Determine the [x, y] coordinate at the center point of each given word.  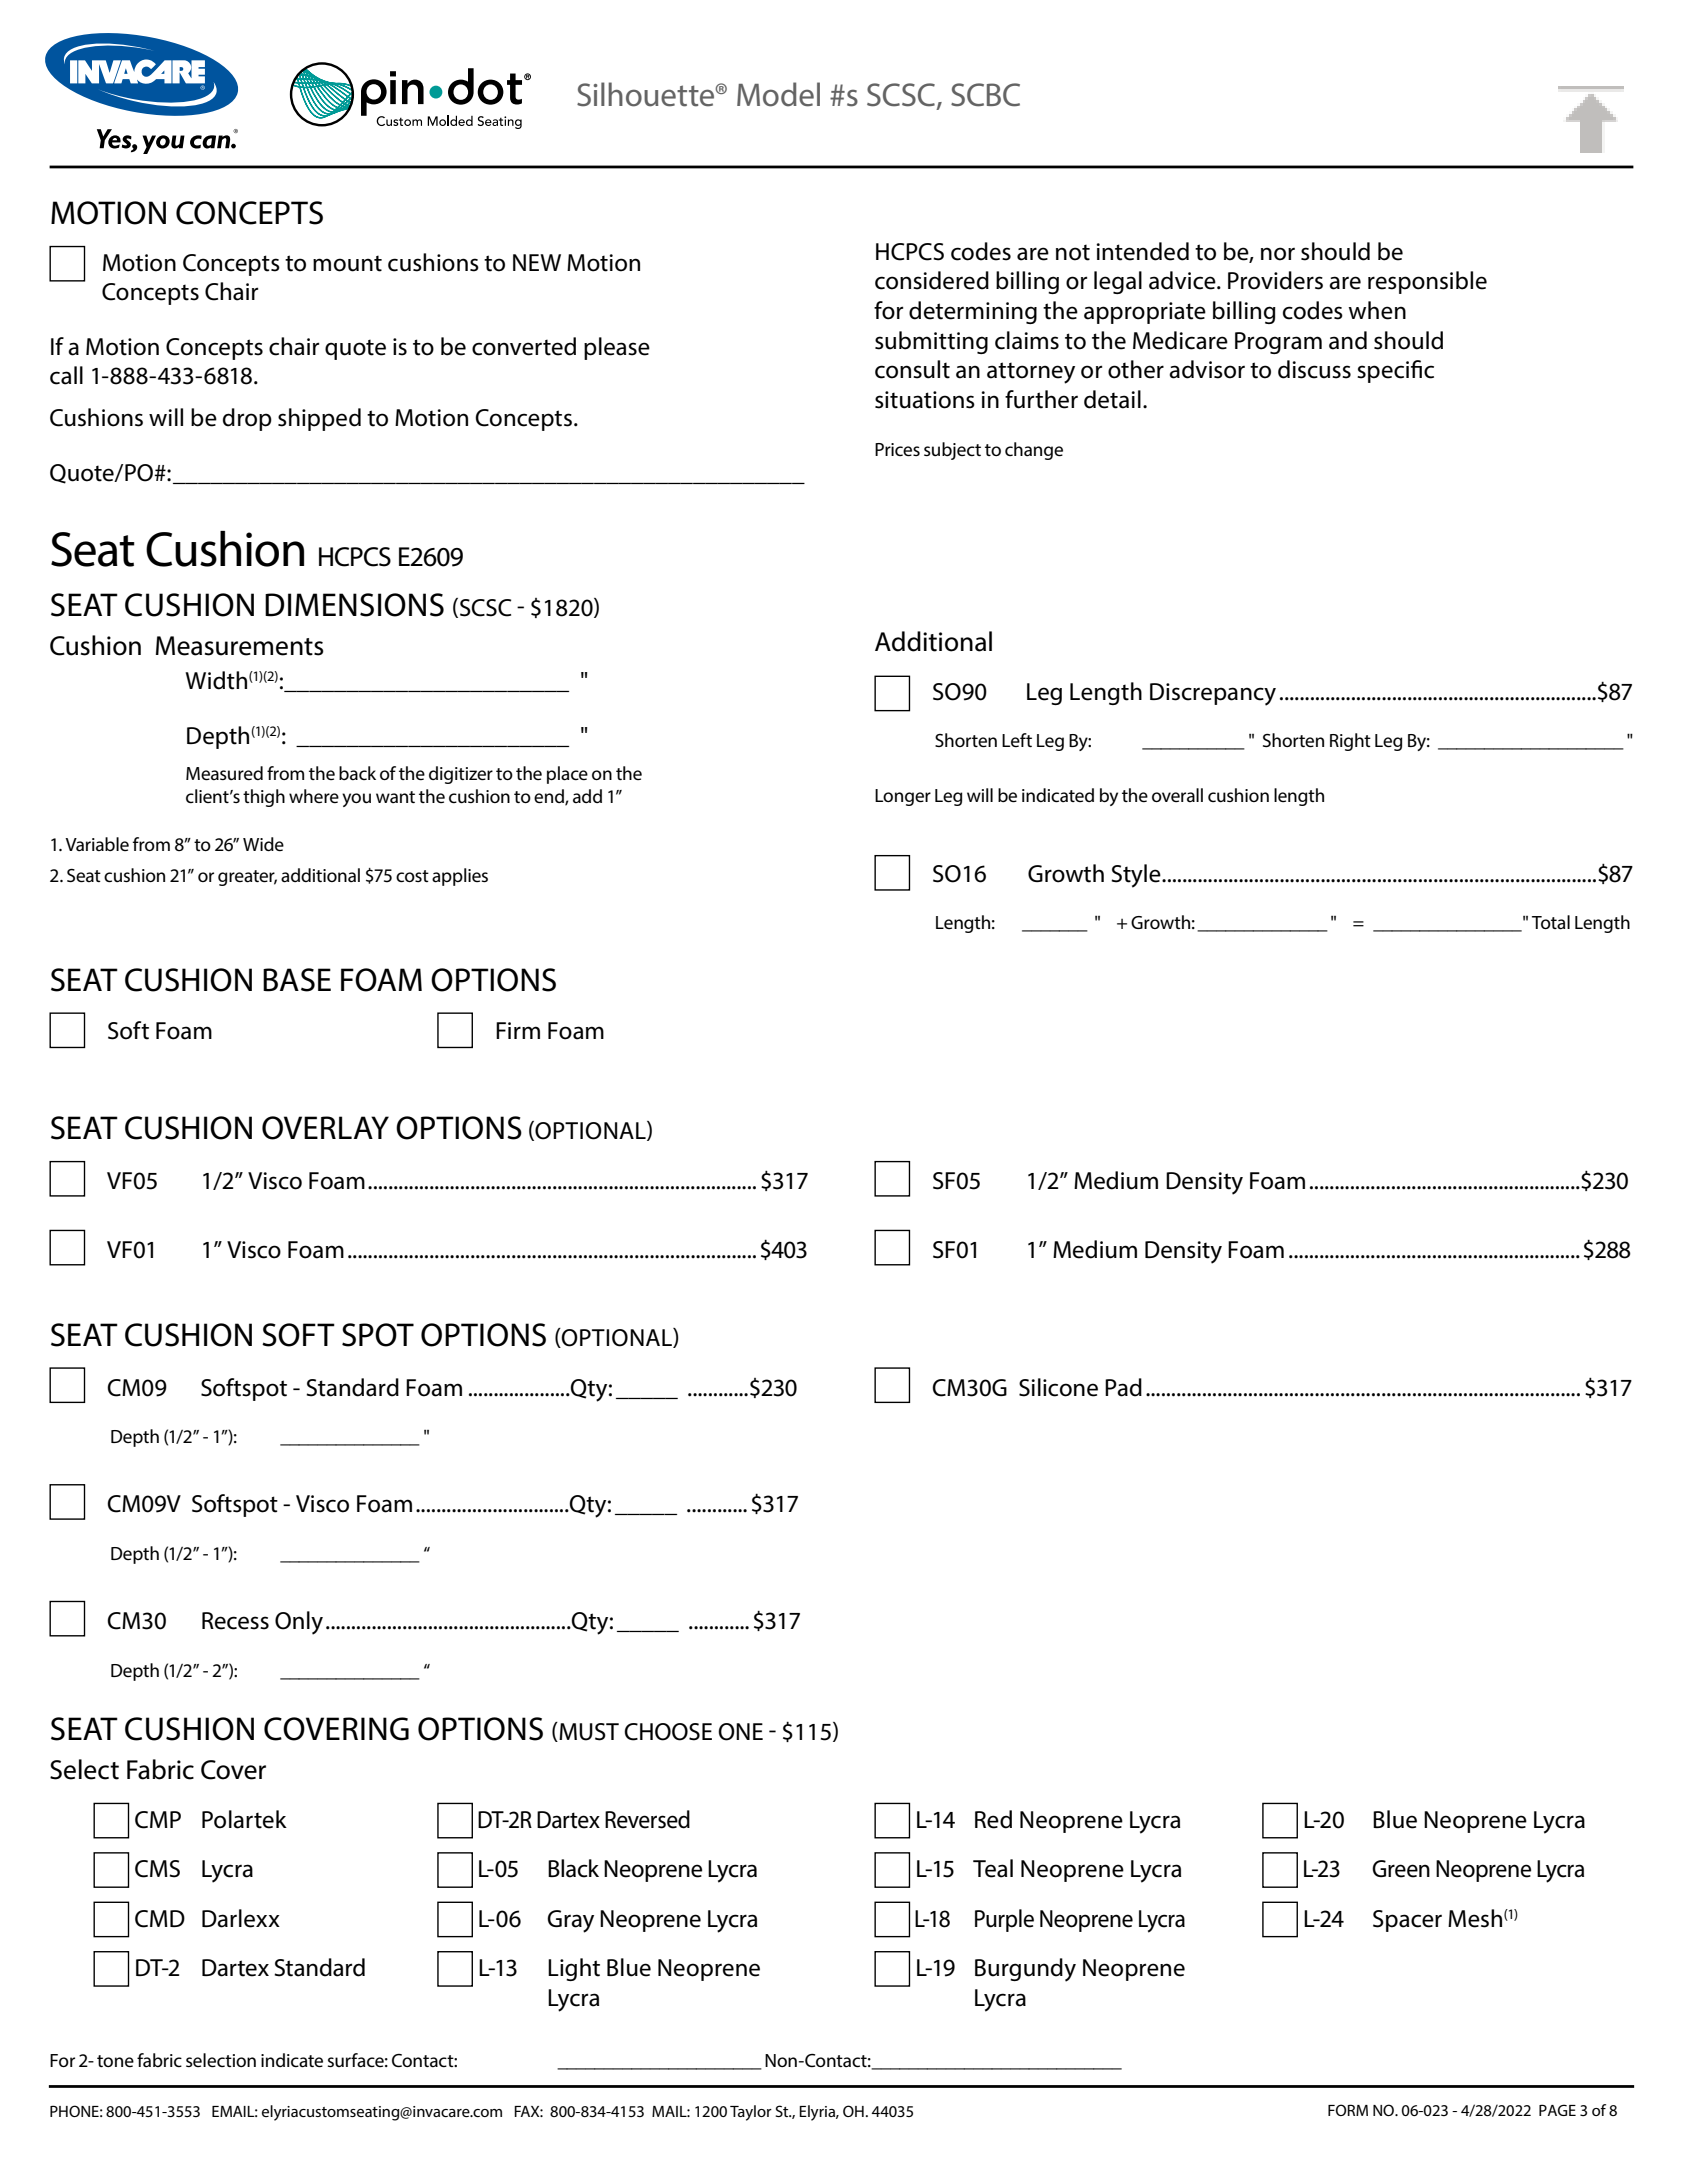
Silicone [1058, 1387]
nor [1278, 254]
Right [1350, 742]
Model [778, 94]
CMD [160, 1919]
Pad [1123, 1387]
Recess [235, 1621]
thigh [264, 798]
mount [347, 263]
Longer [903, 797]
